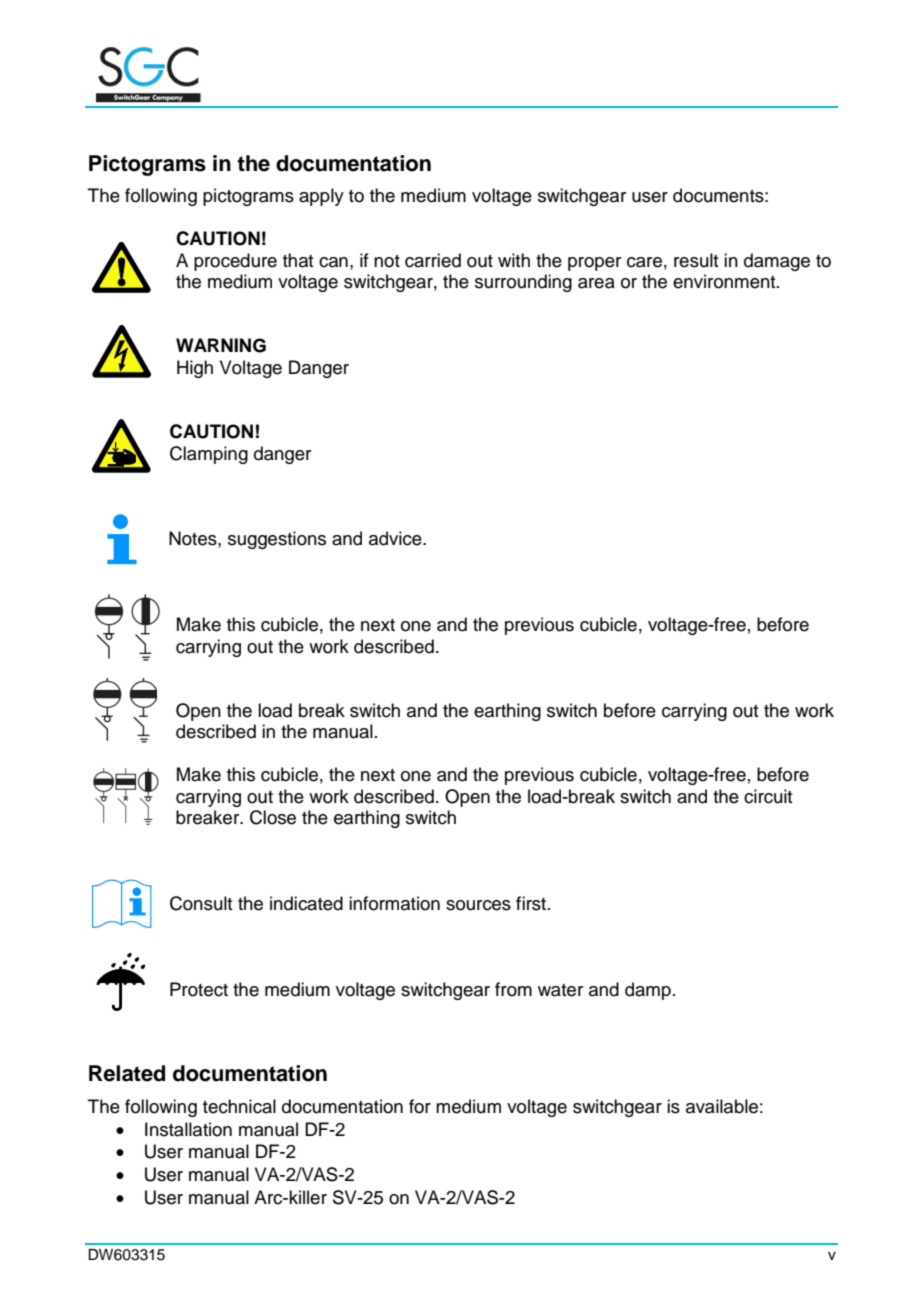 This page has height=1308, width=924. I want to click on damp, so click(648, 991).
